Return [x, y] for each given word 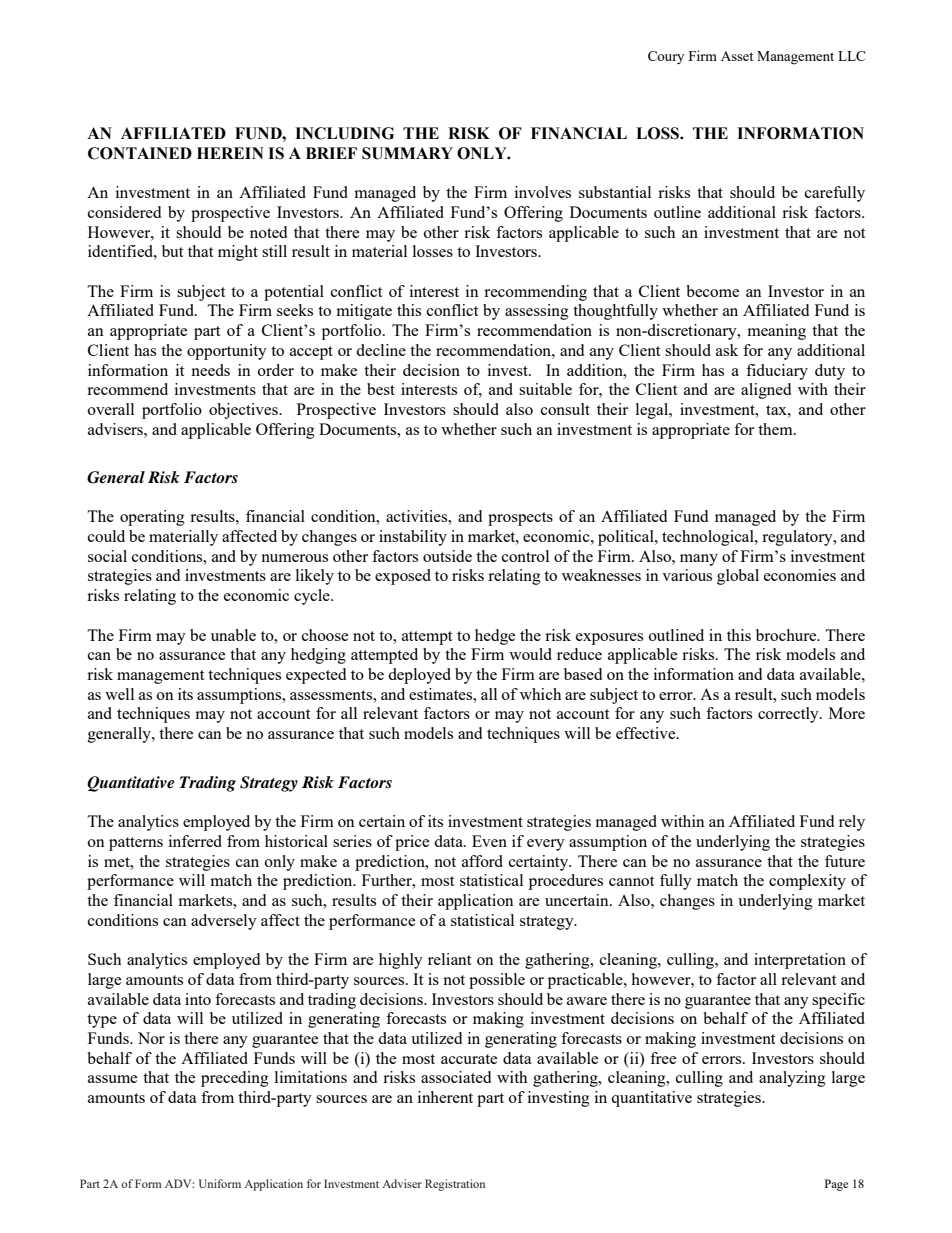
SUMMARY [407, 153]
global [738, 577]
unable [233, 635]
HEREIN [230, 153]
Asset [737, 56]
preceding [235, 1079]
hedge [495, 637]
